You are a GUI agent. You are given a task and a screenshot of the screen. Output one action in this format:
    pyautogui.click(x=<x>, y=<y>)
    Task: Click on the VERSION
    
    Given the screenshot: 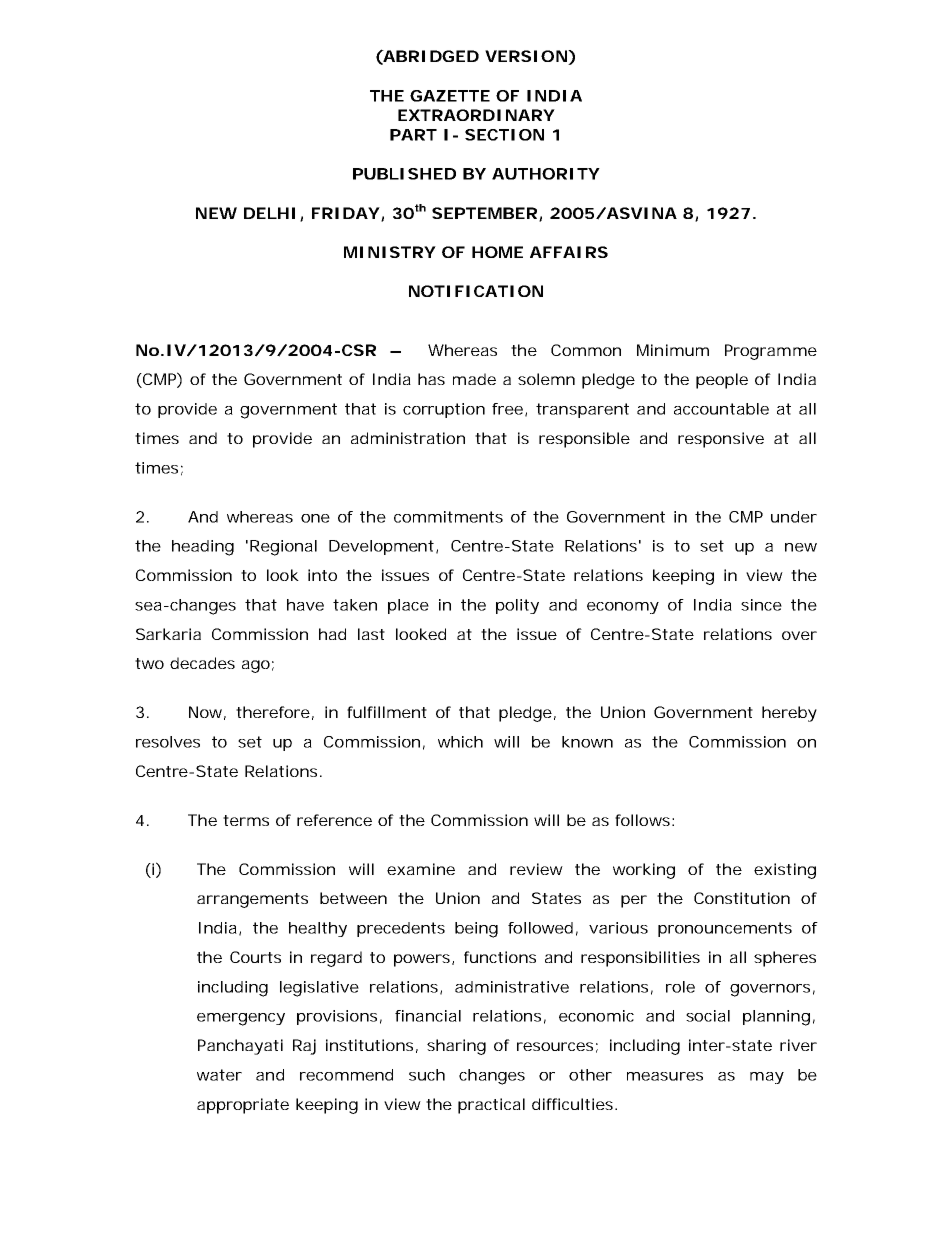 What is the action you would take?
    pyautogui.click(x=526, y=56)
